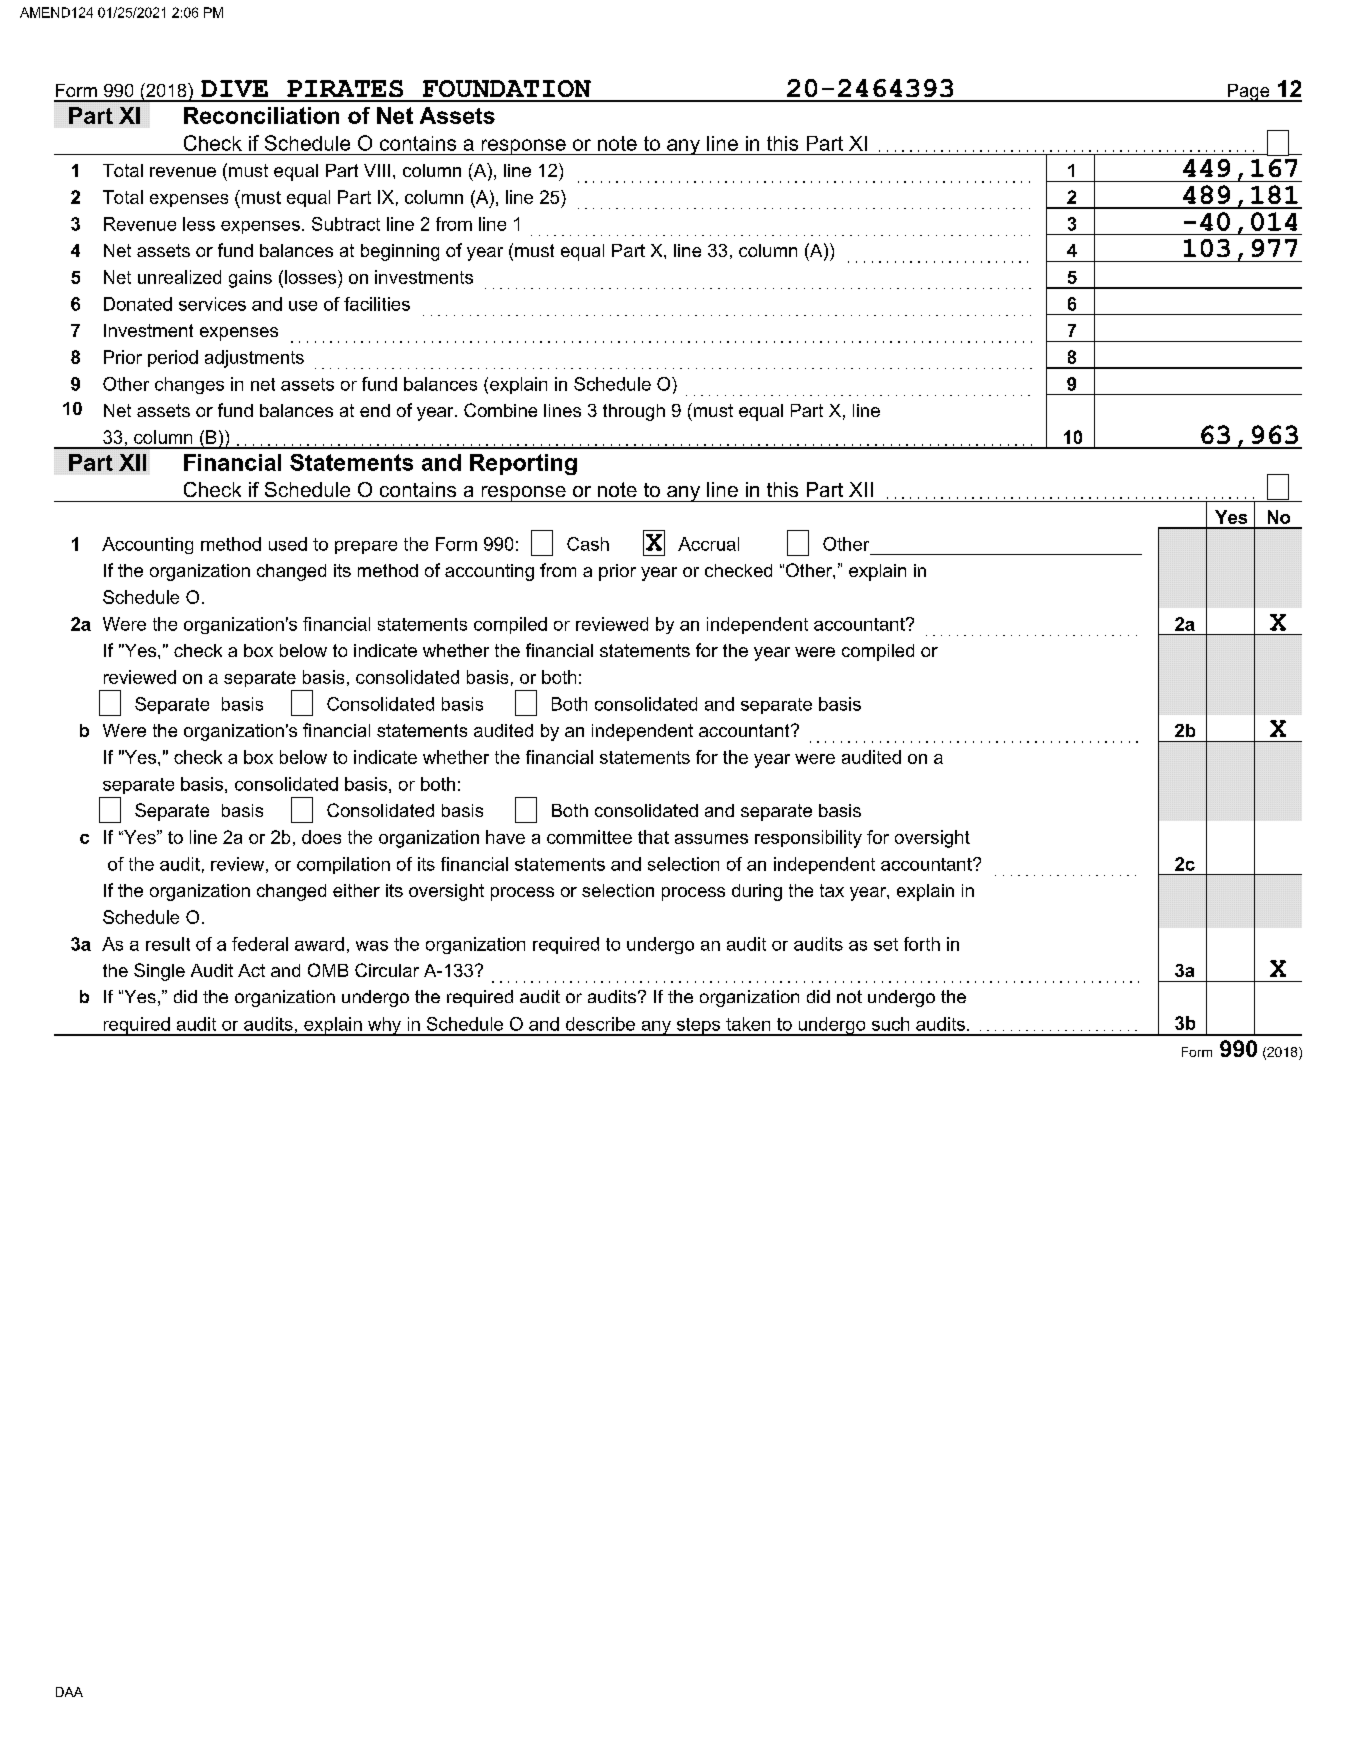 The height and width of the screenshot is (1760, 1360). What do you see at coordinates (288, 544) in the screenshot?
I see `used` at bounding box center [288, 544].
